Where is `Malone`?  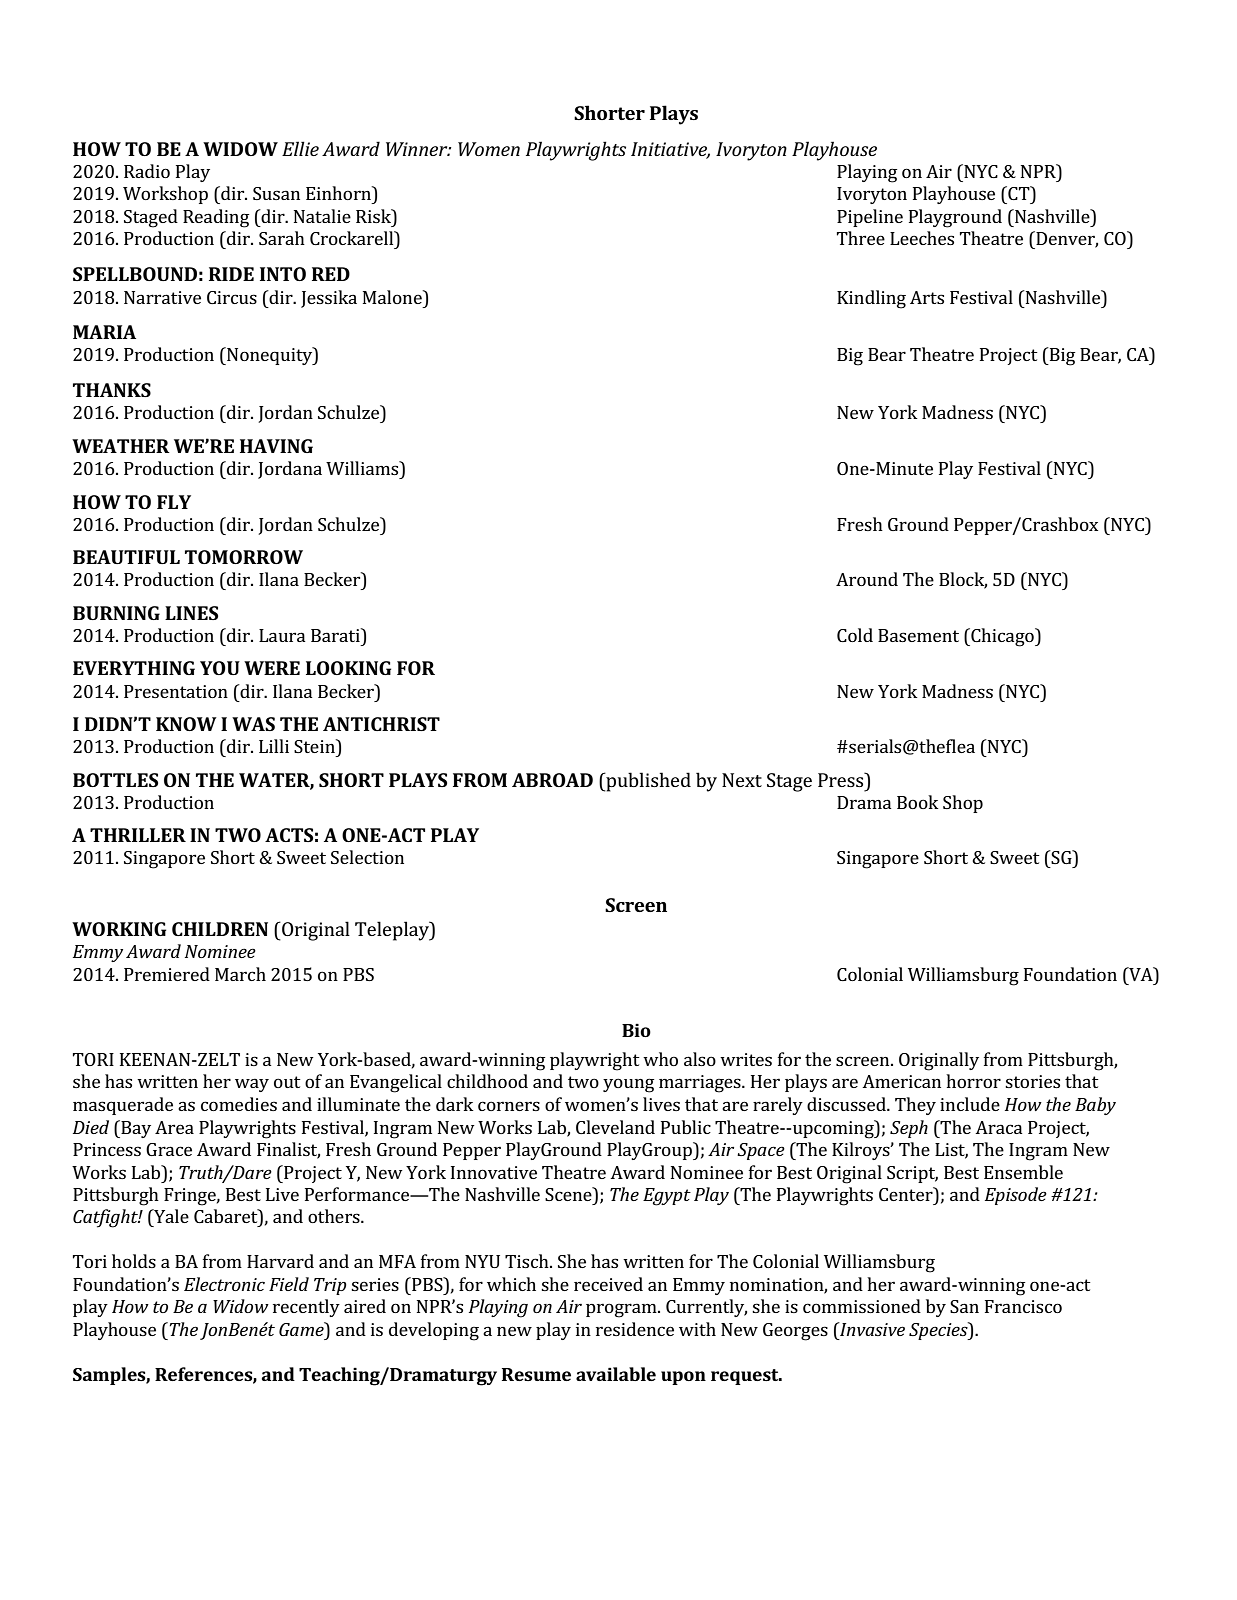 Malone is located at coordinates (393, 297).
